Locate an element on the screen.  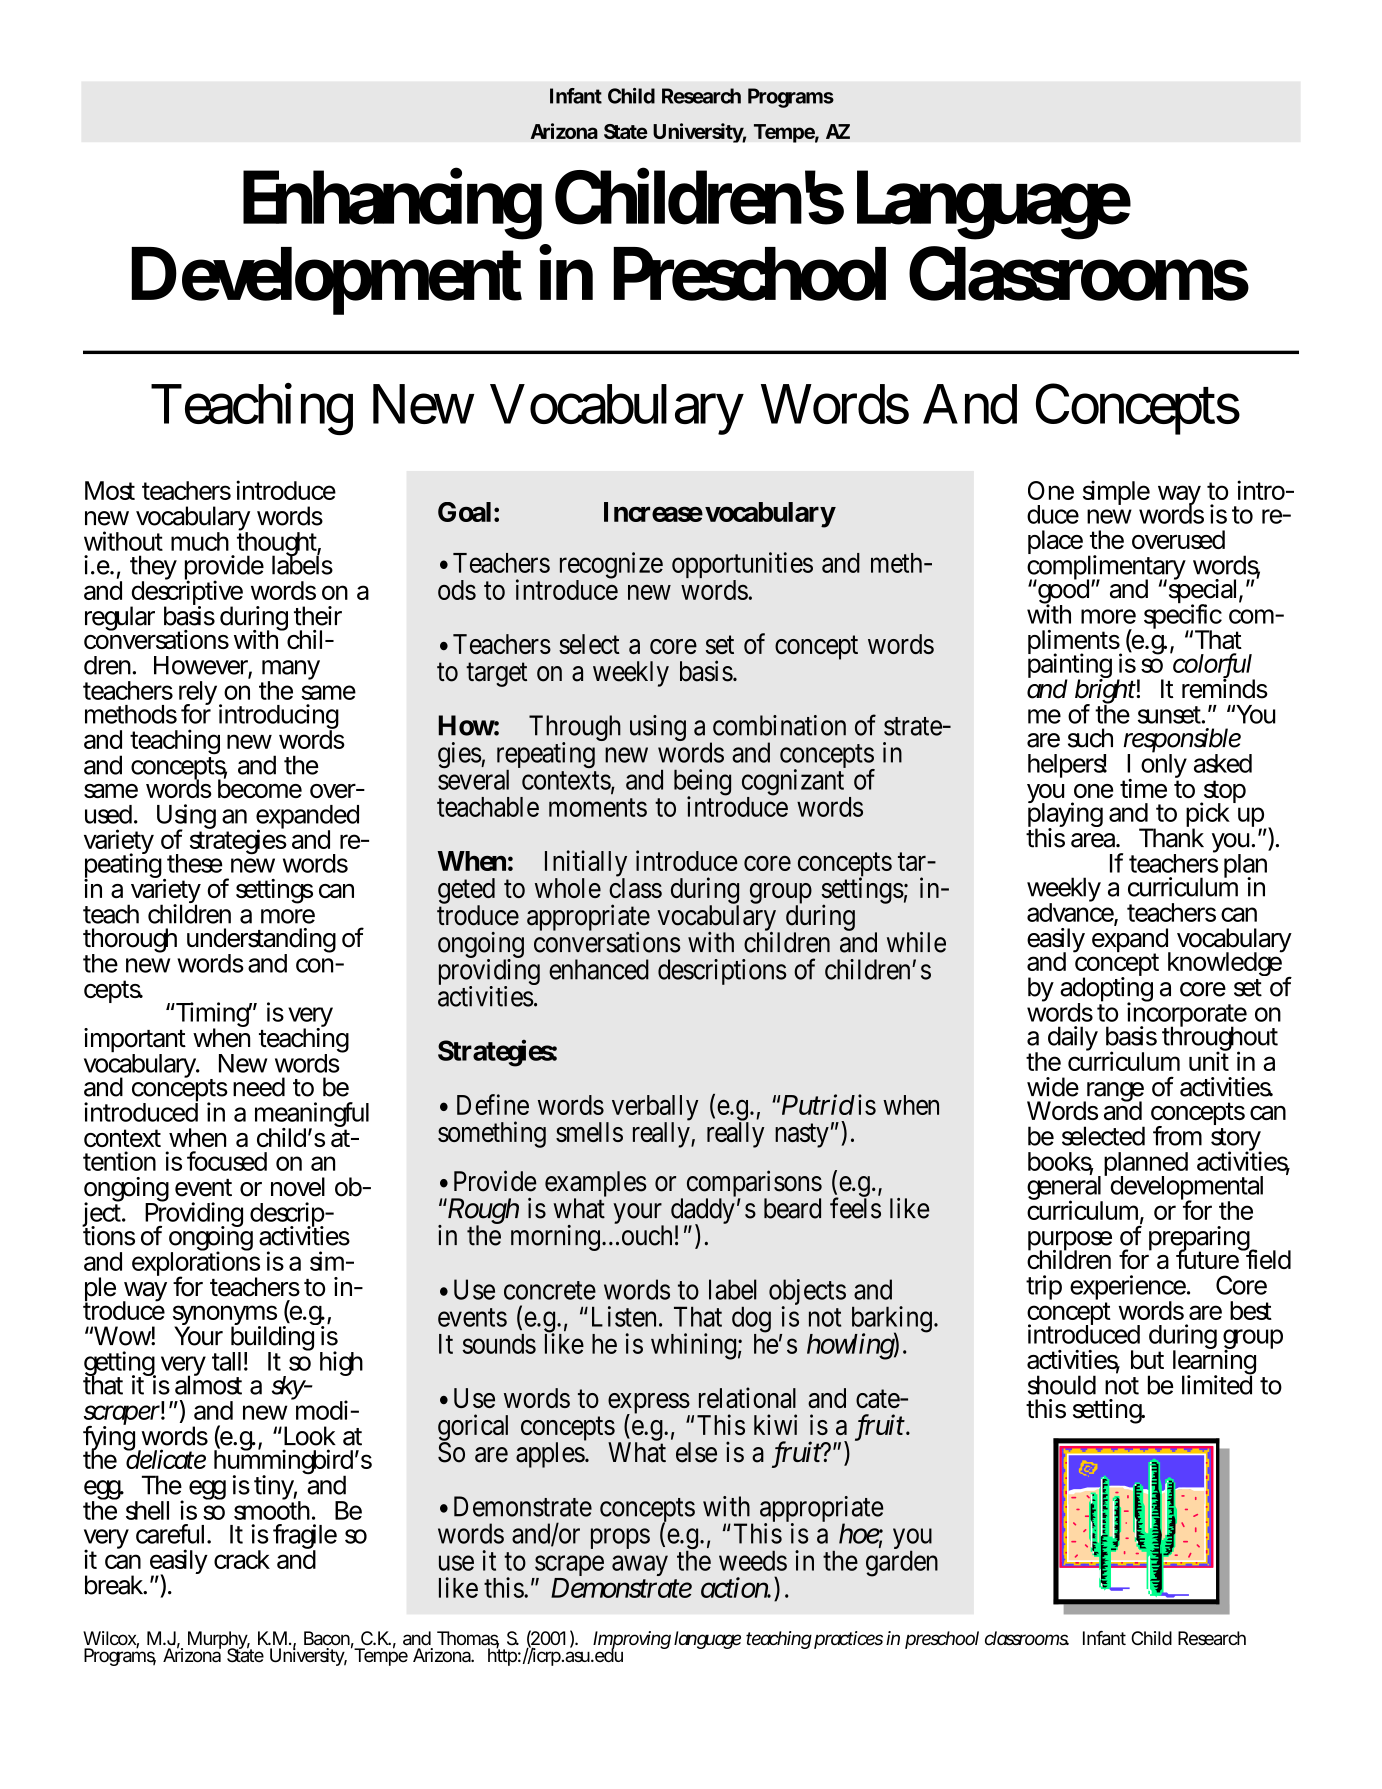
verbally is located at coordinates (655, 1109).
